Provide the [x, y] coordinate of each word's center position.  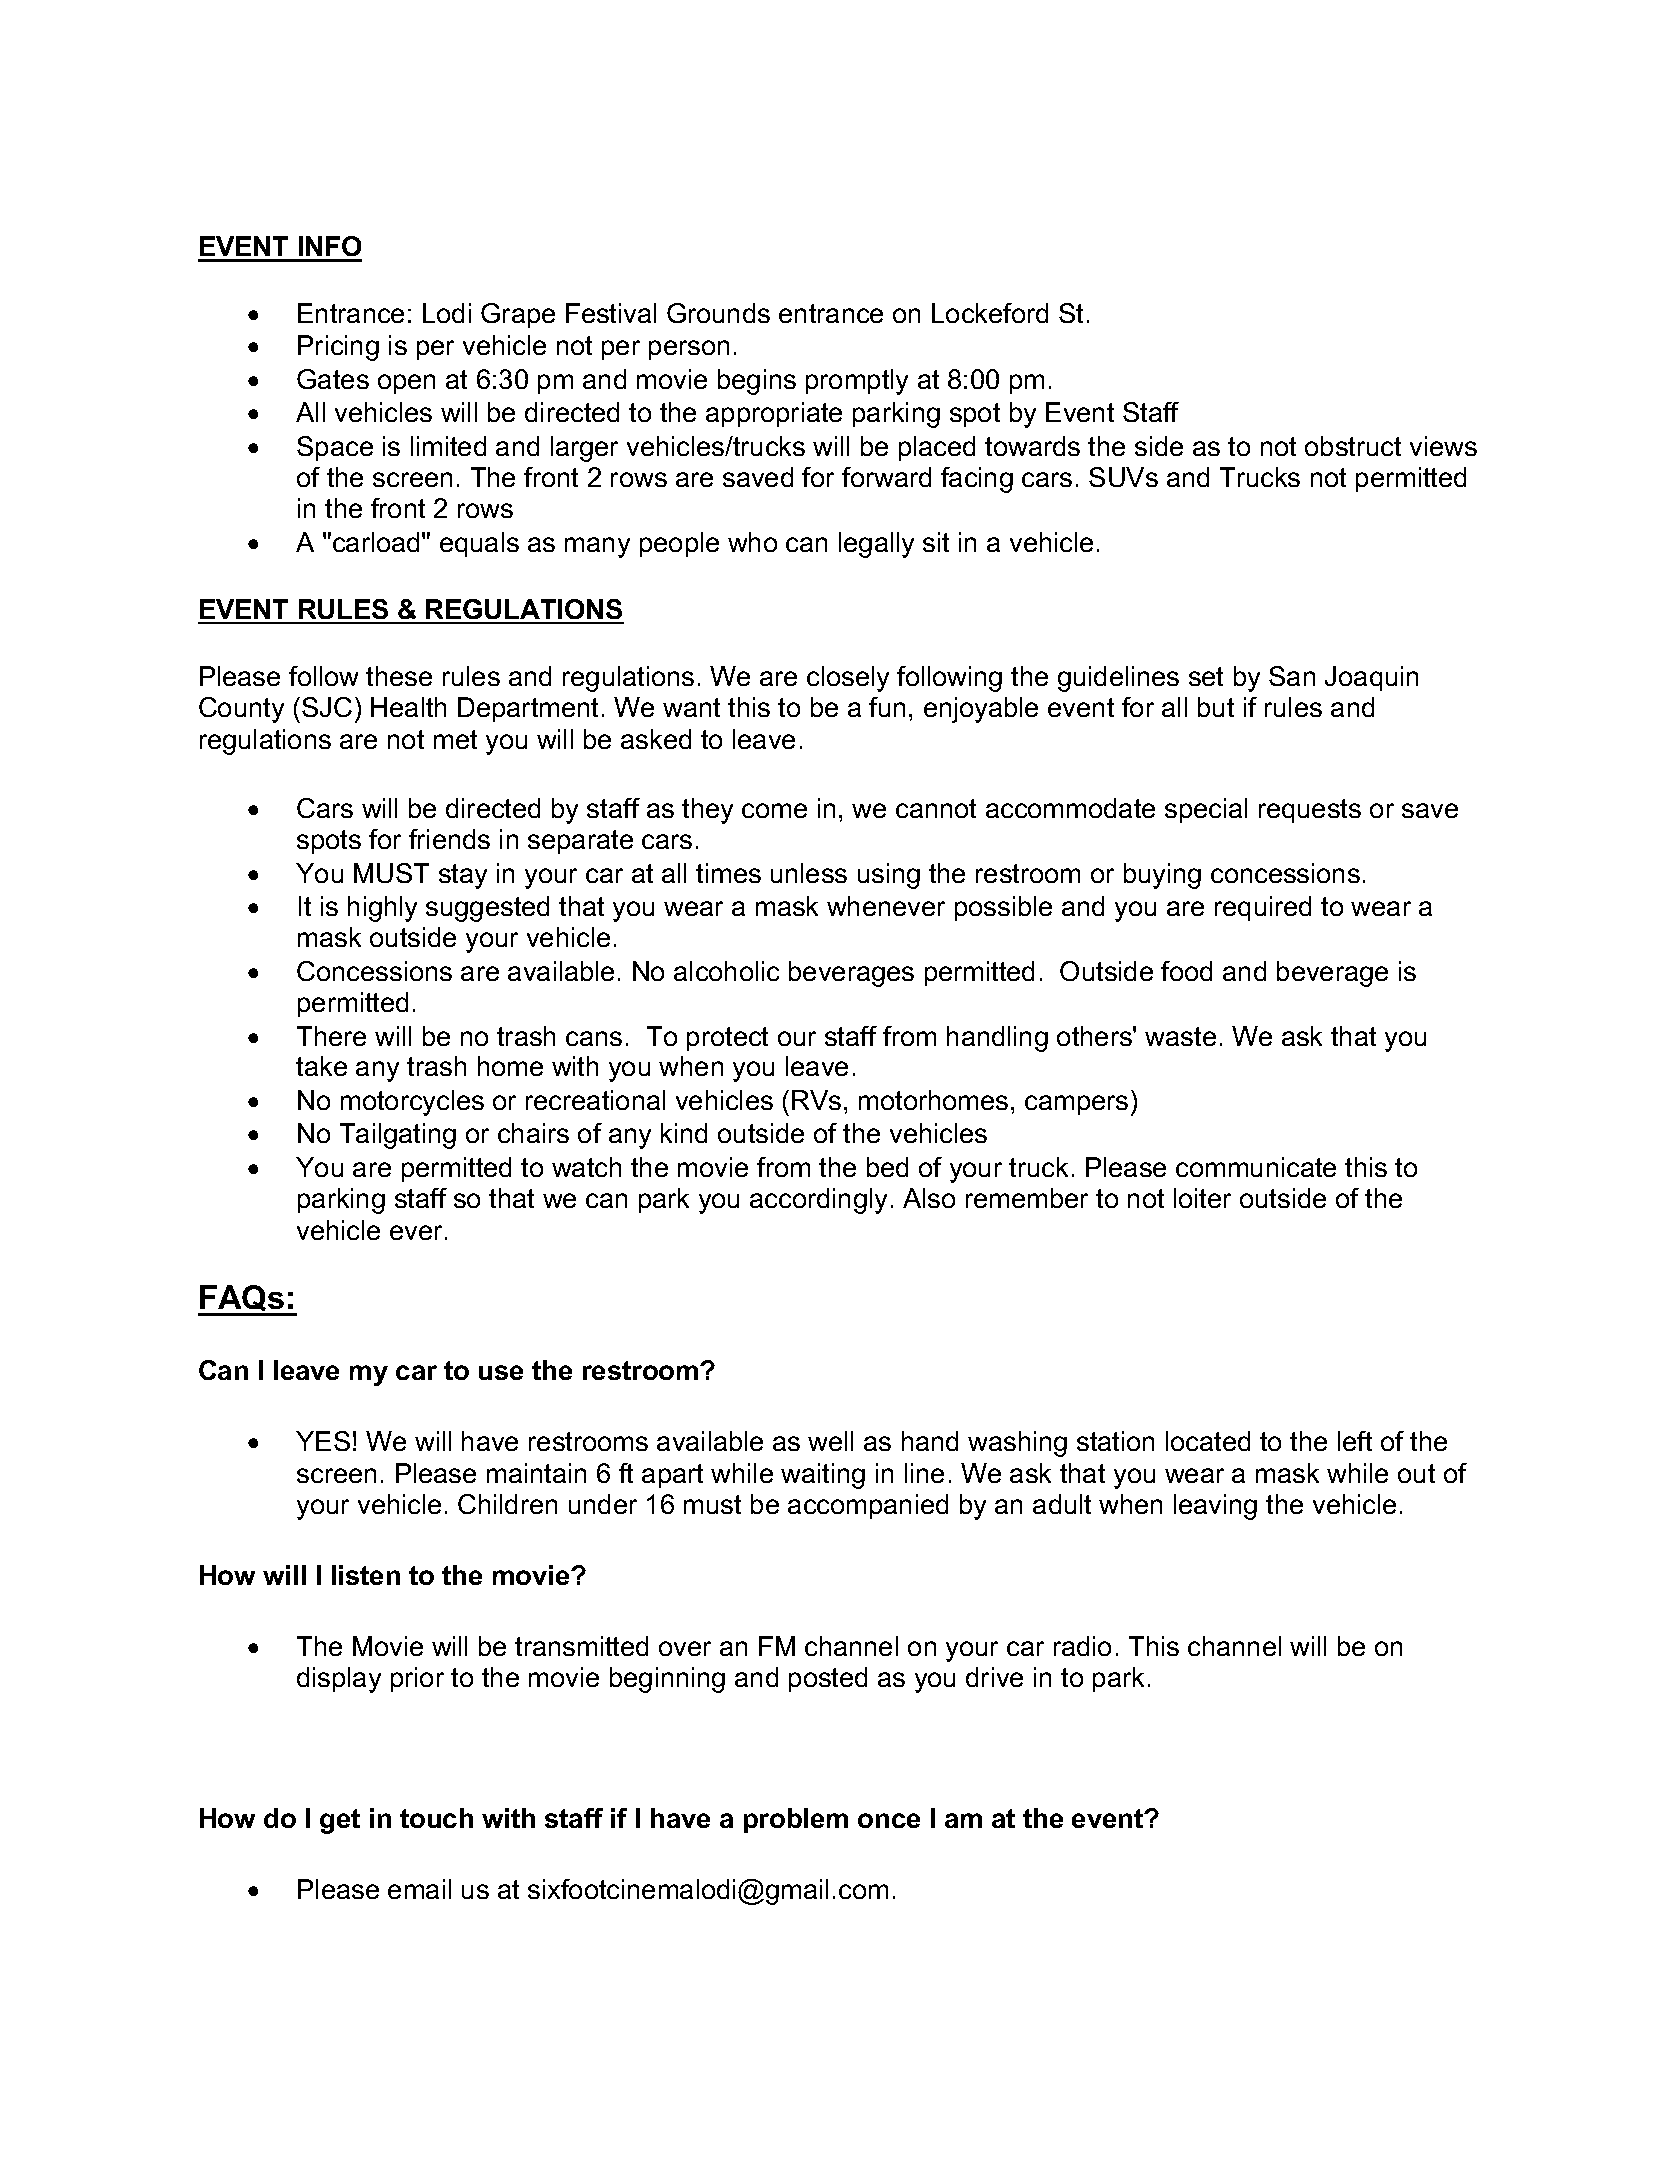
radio [1082, 1646]
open [406, 384]
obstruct [1353, 446]
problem [796, 1820]
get [340, 1821]
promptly [857, 382]
